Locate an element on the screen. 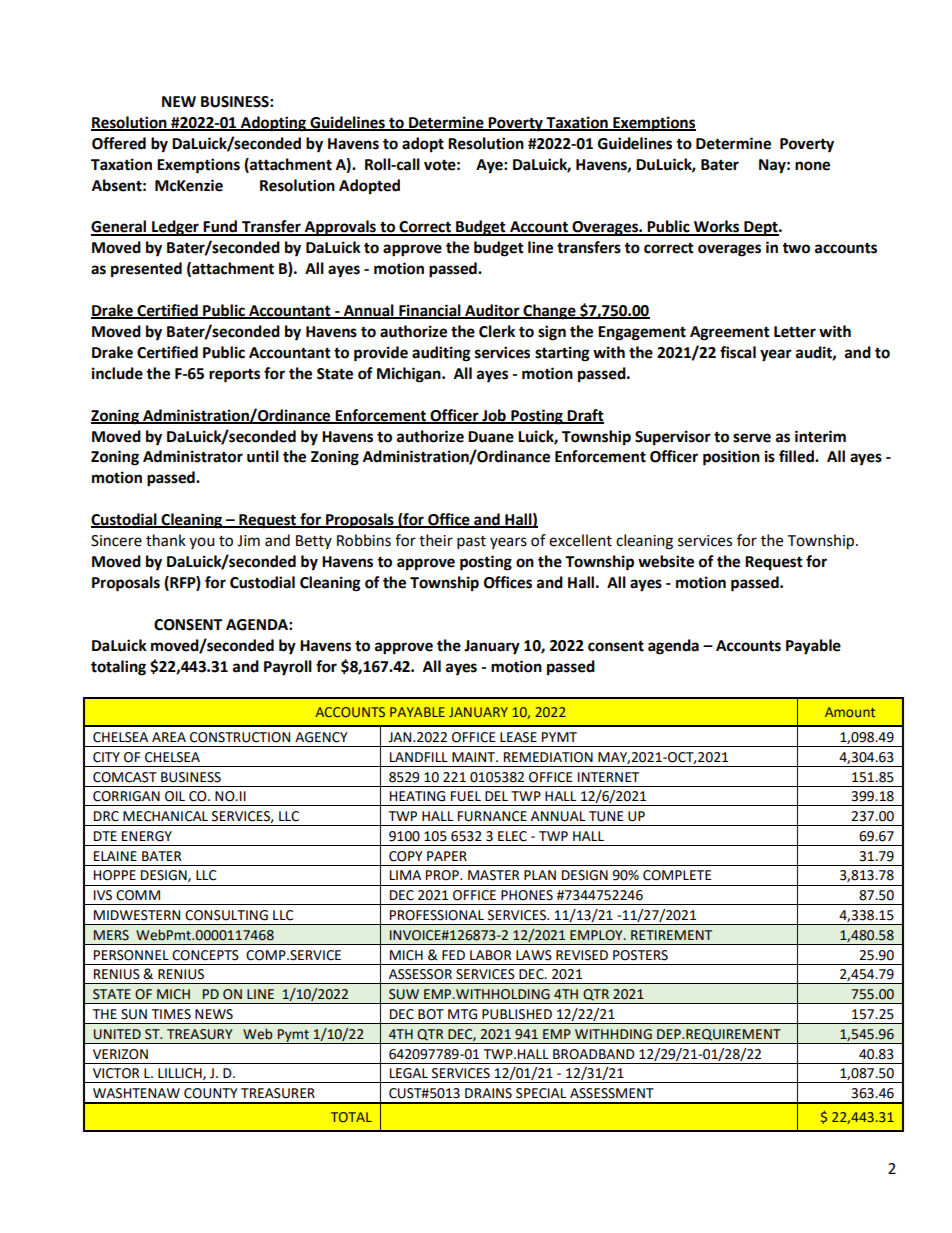 The height and width of the screenshot is (1233, 952). COUNTY is located at coordinates (211, 1093).
